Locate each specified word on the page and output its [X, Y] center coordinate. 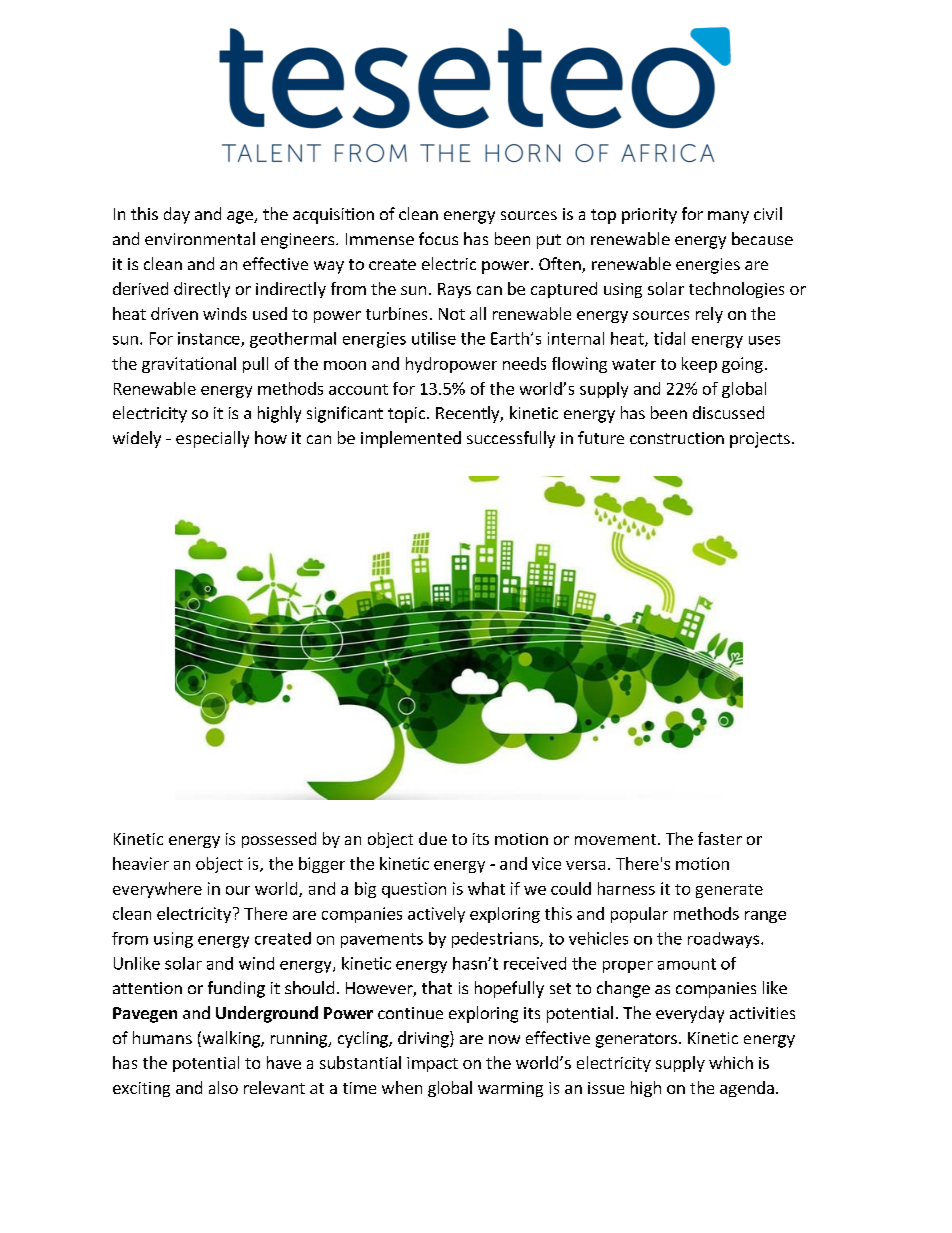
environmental [200, 238]
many [728, 217]
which [731, 1062]
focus [438, 238]
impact [432, 1064]
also [223, 1087]
